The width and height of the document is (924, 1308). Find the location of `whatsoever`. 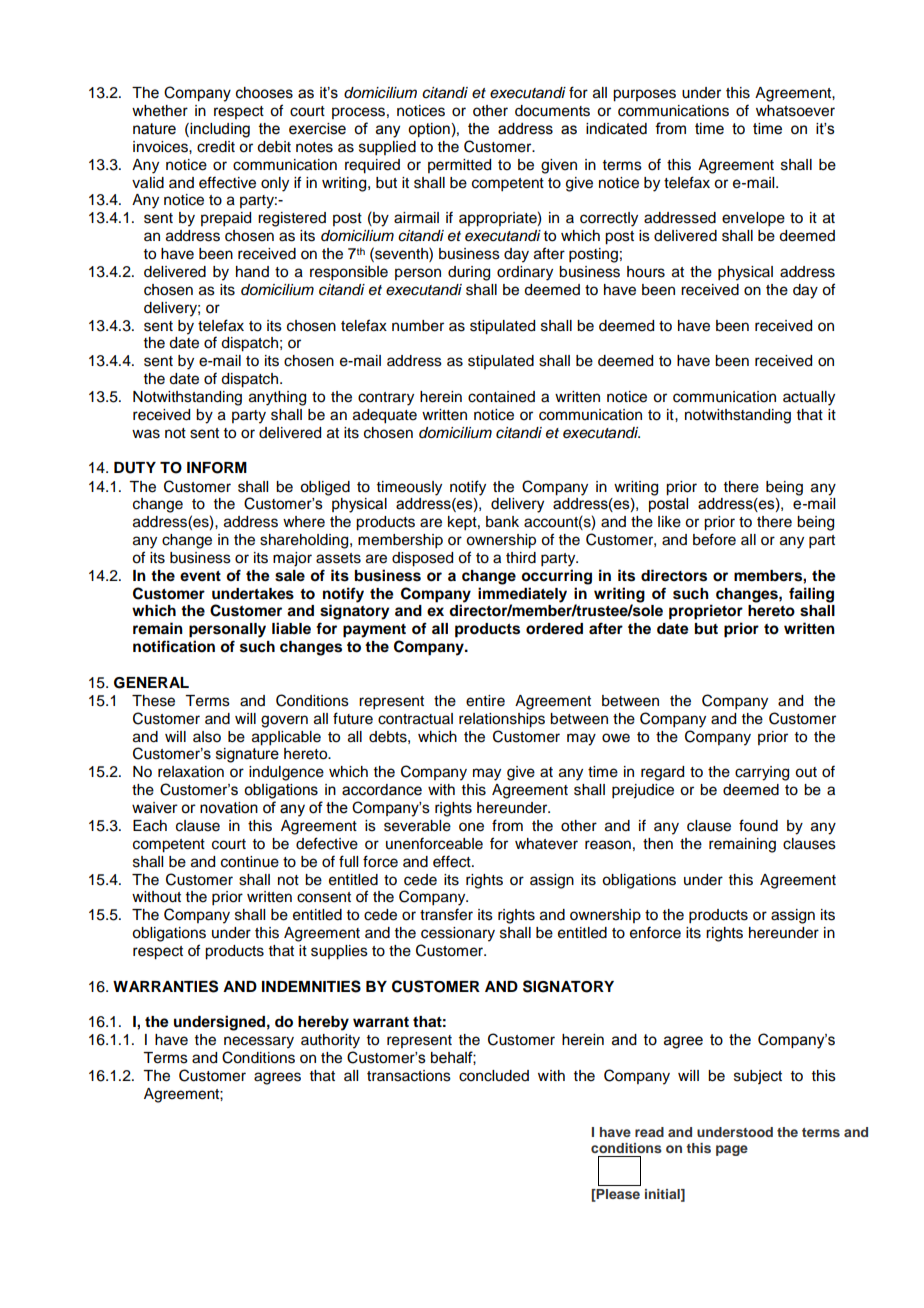

whatsoever is located at coordinates (795, 111).
